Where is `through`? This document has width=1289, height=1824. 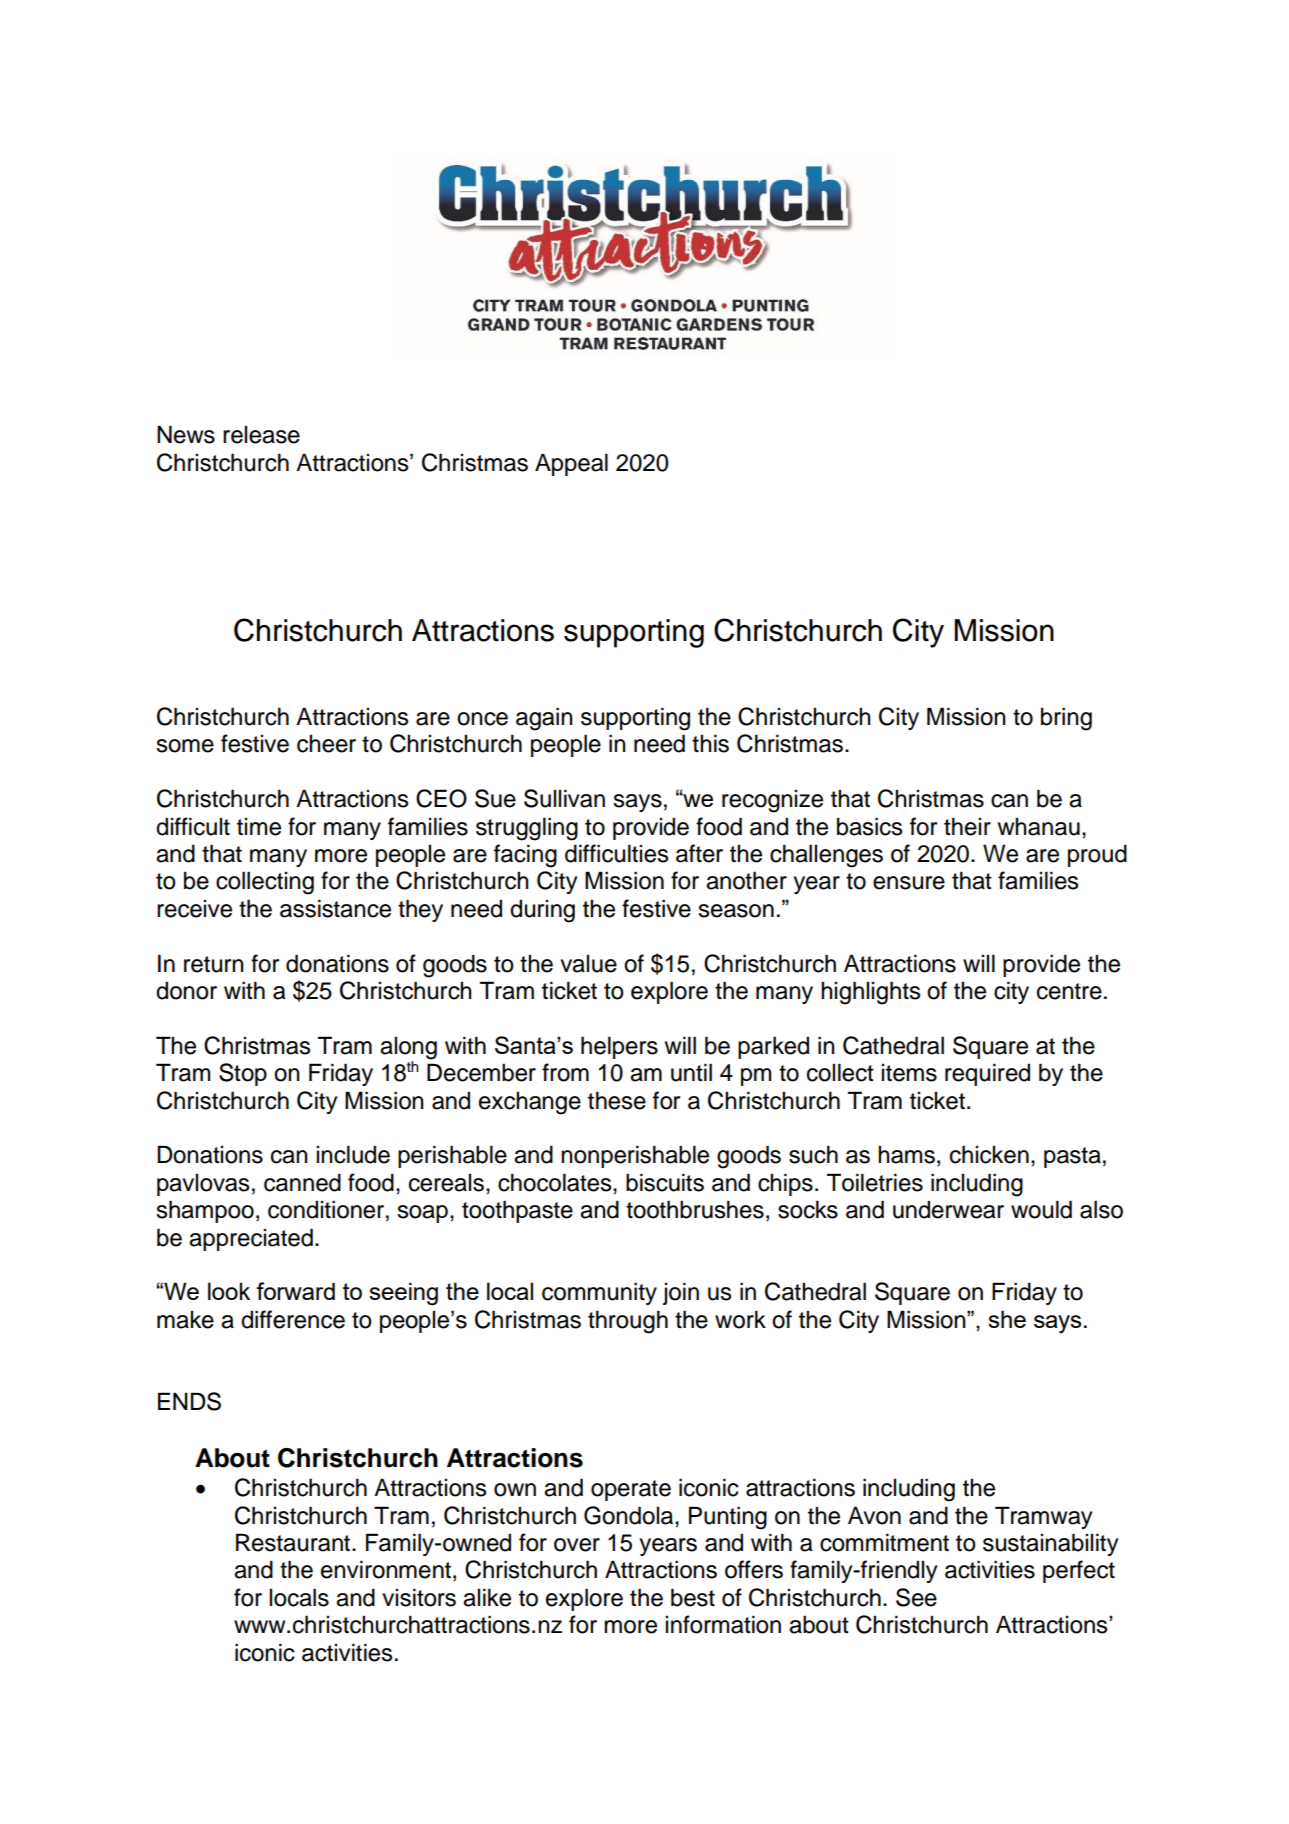
through is located at coordinates (628, 1322).
